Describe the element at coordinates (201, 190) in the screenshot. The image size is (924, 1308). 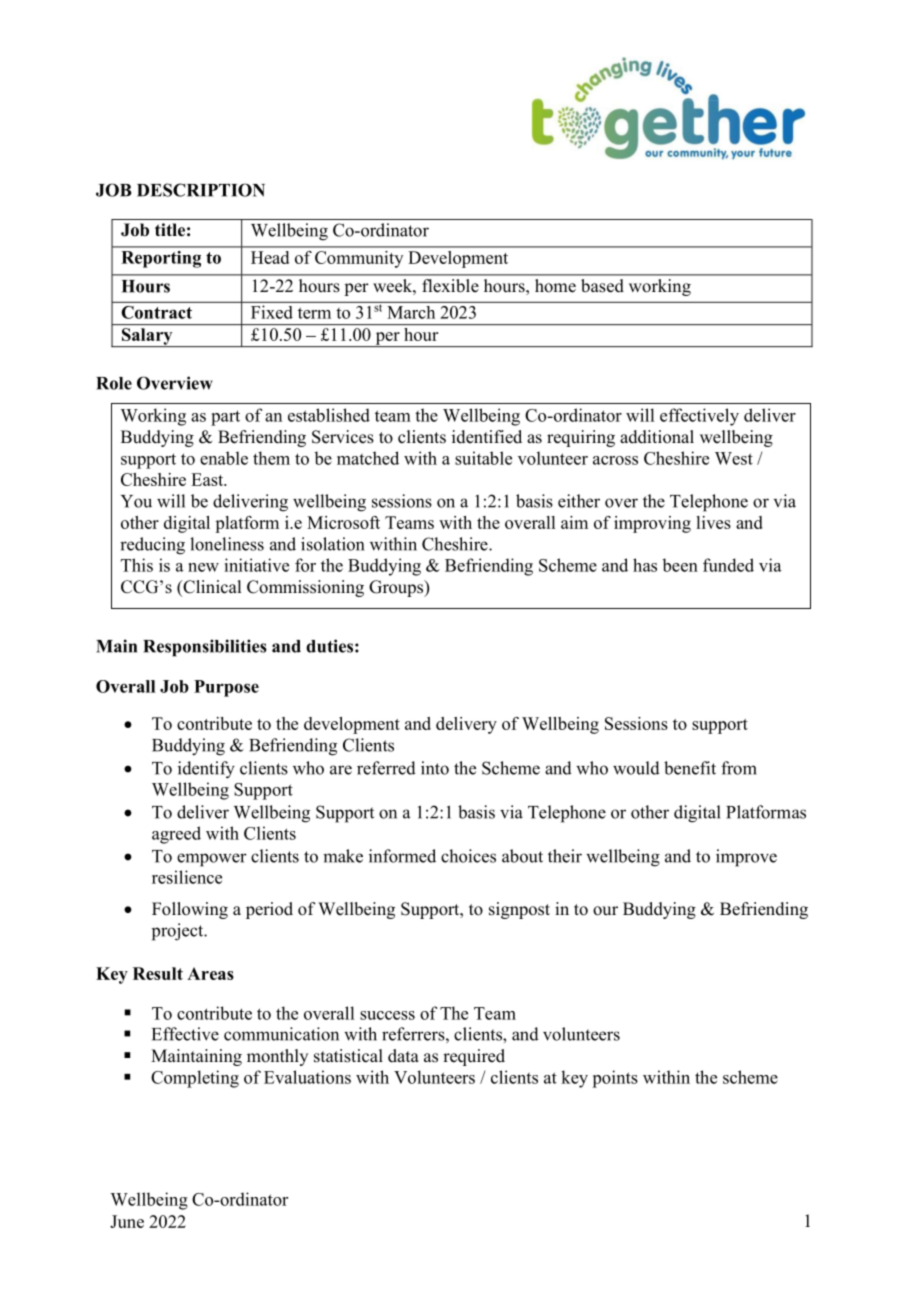
I see `DESCRIPTION` at that location.
